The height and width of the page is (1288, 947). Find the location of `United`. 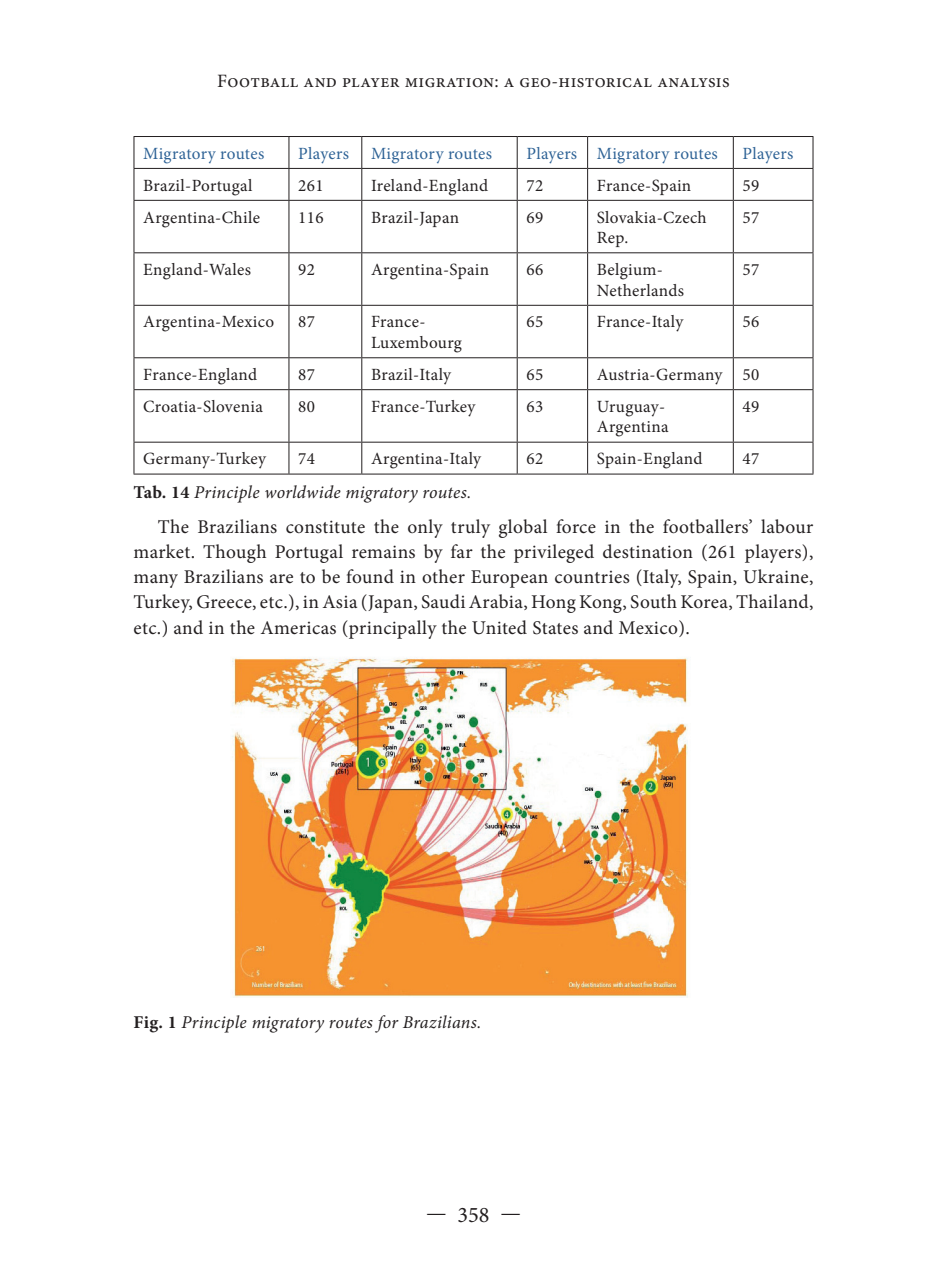

United is located at coordinates (499, 627).
